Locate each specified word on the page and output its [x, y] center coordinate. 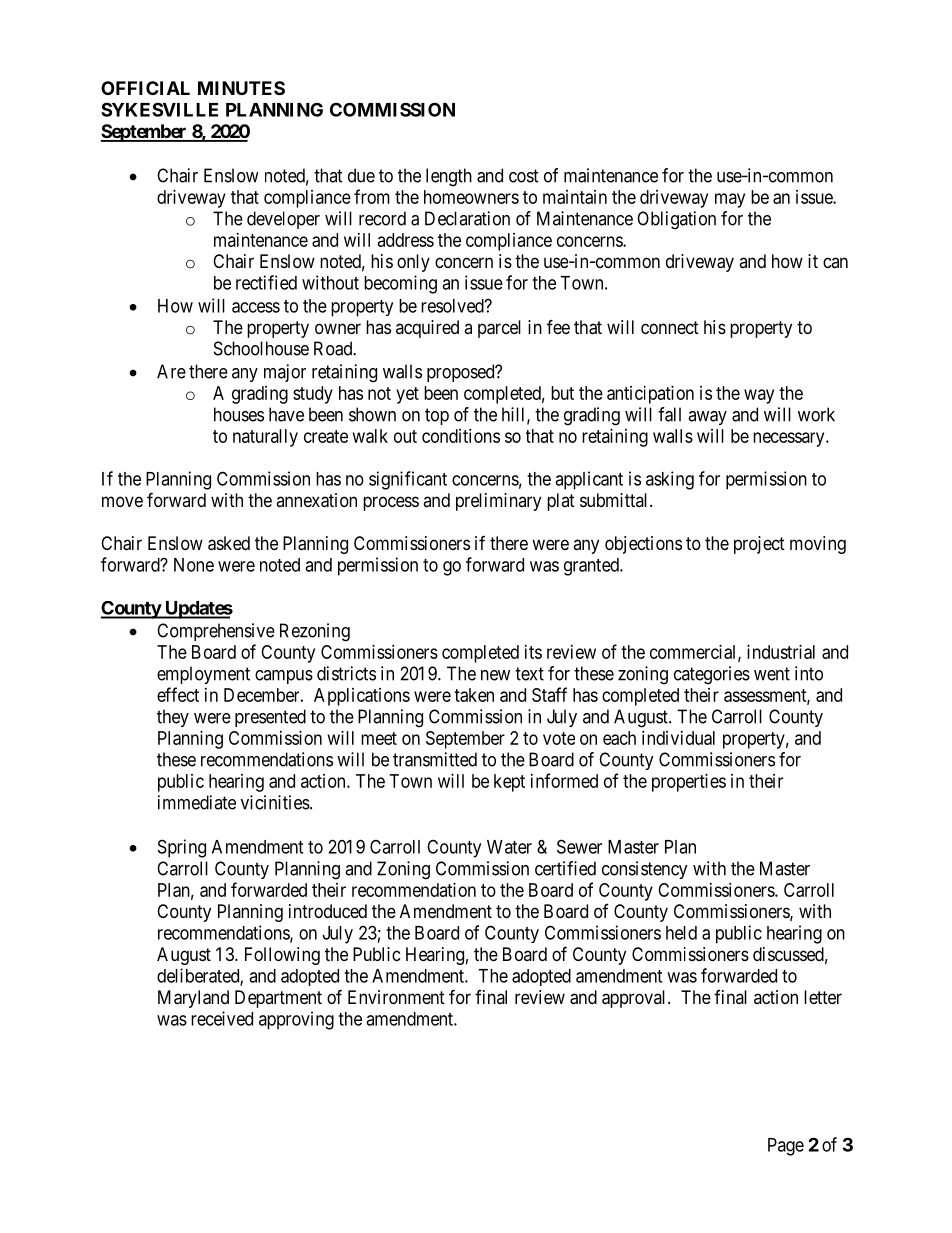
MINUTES [241, 88]
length [449, 177]
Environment [396, 997]
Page [786, 1147]
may [730, 200]
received [222, 1018]
